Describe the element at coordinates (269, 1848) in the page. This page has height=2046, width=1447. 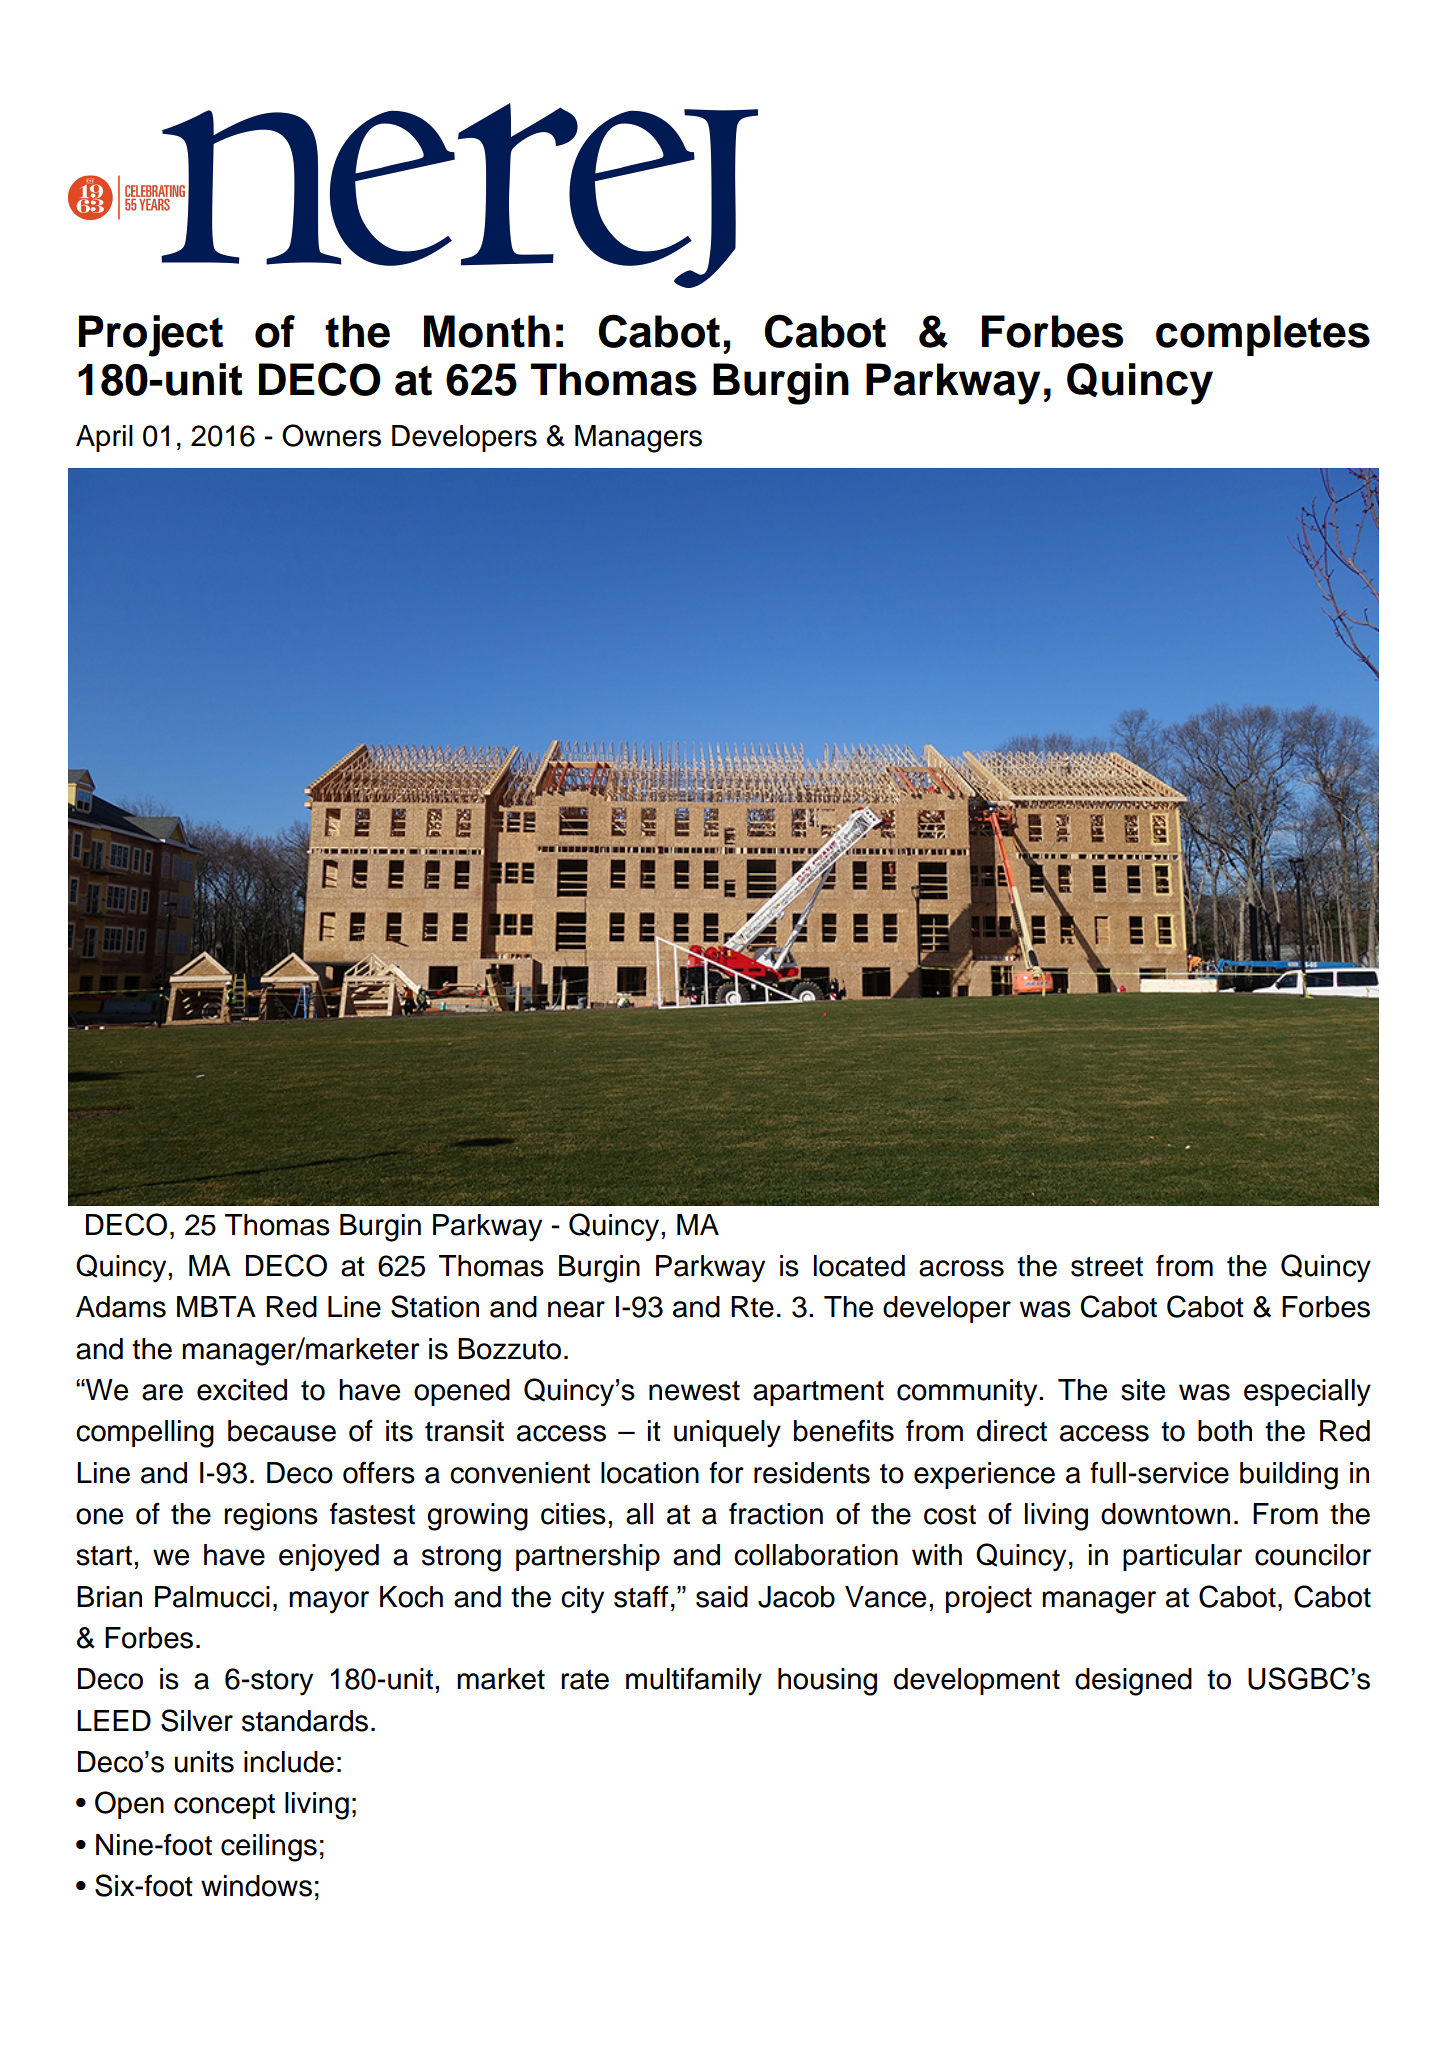
I see `ceilings` at that location.
